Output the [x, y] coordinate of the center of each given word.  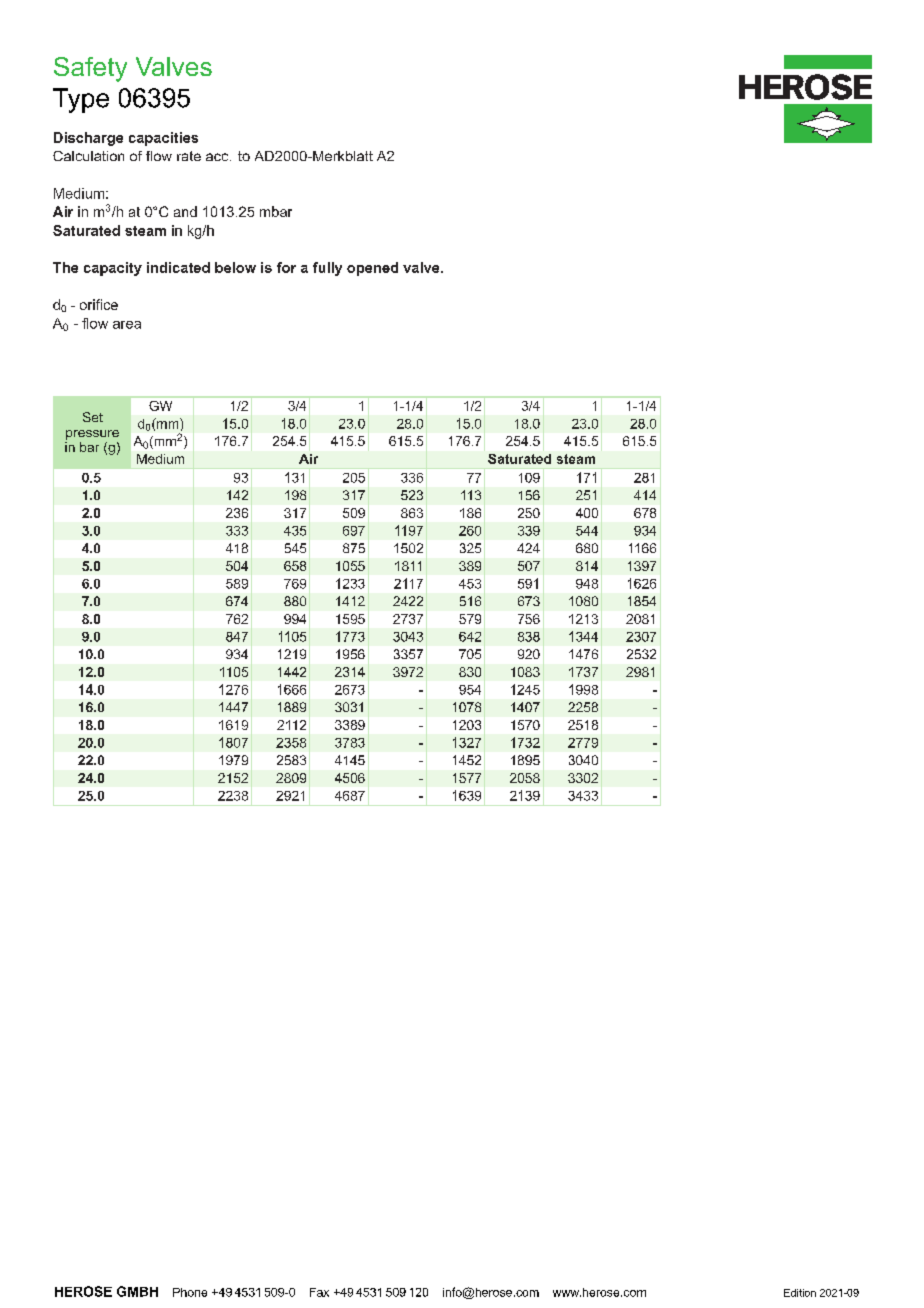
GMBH [137, 1291]
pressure [92, 435]
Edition [800, 1293]
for [286, 267]
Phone [190, 1292]
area [127, 325]
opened [372, 269]
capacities [163, 139]
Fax [319, 1292]
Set [93, 417]
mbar [276, 211]
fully [327, 269]
